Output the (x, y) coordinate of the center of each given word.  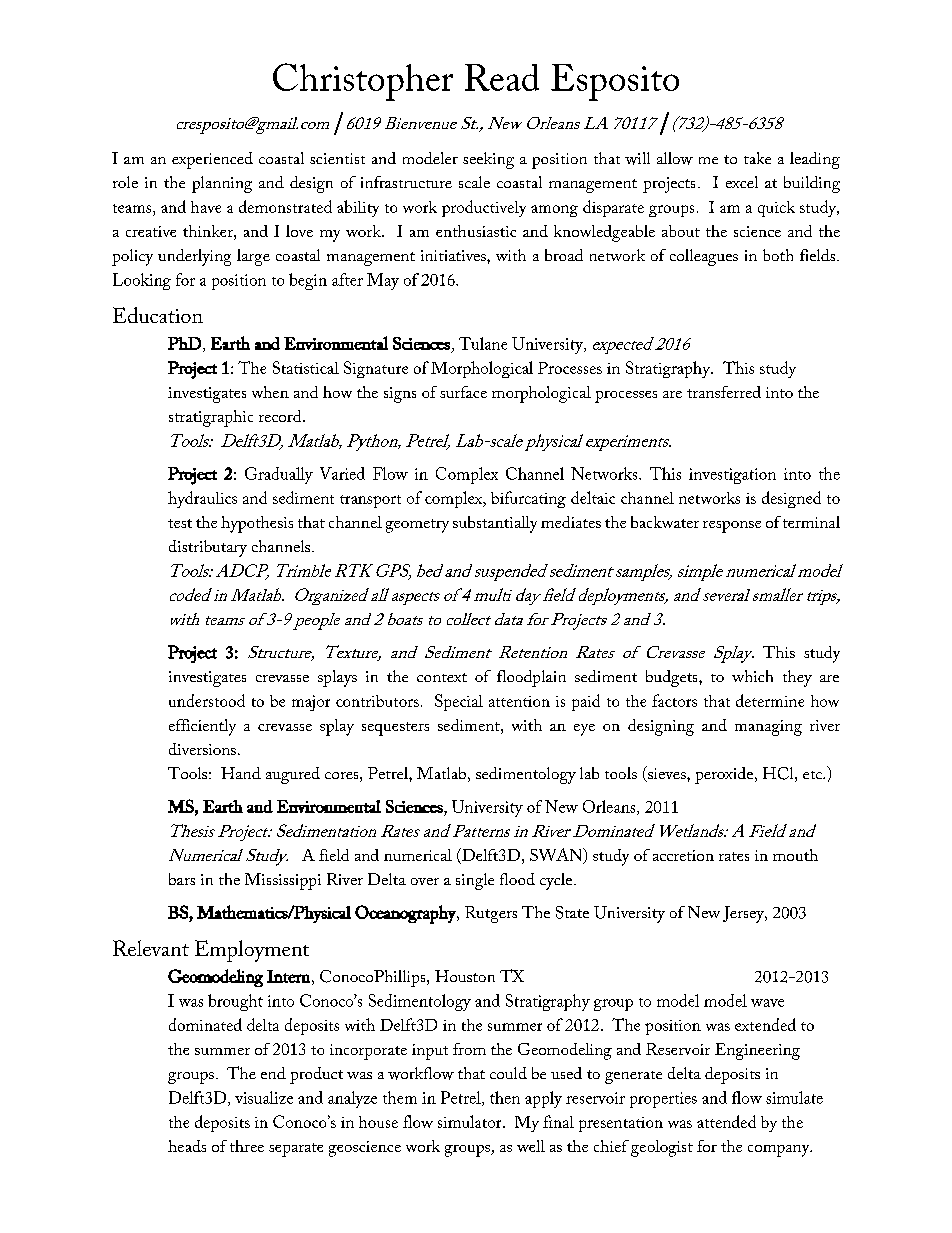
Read (502, 77)
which (752, 676)
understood (207, 700)
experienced (212, 160)
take (757, 158)
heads (187, 1146)
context (442, 677)
